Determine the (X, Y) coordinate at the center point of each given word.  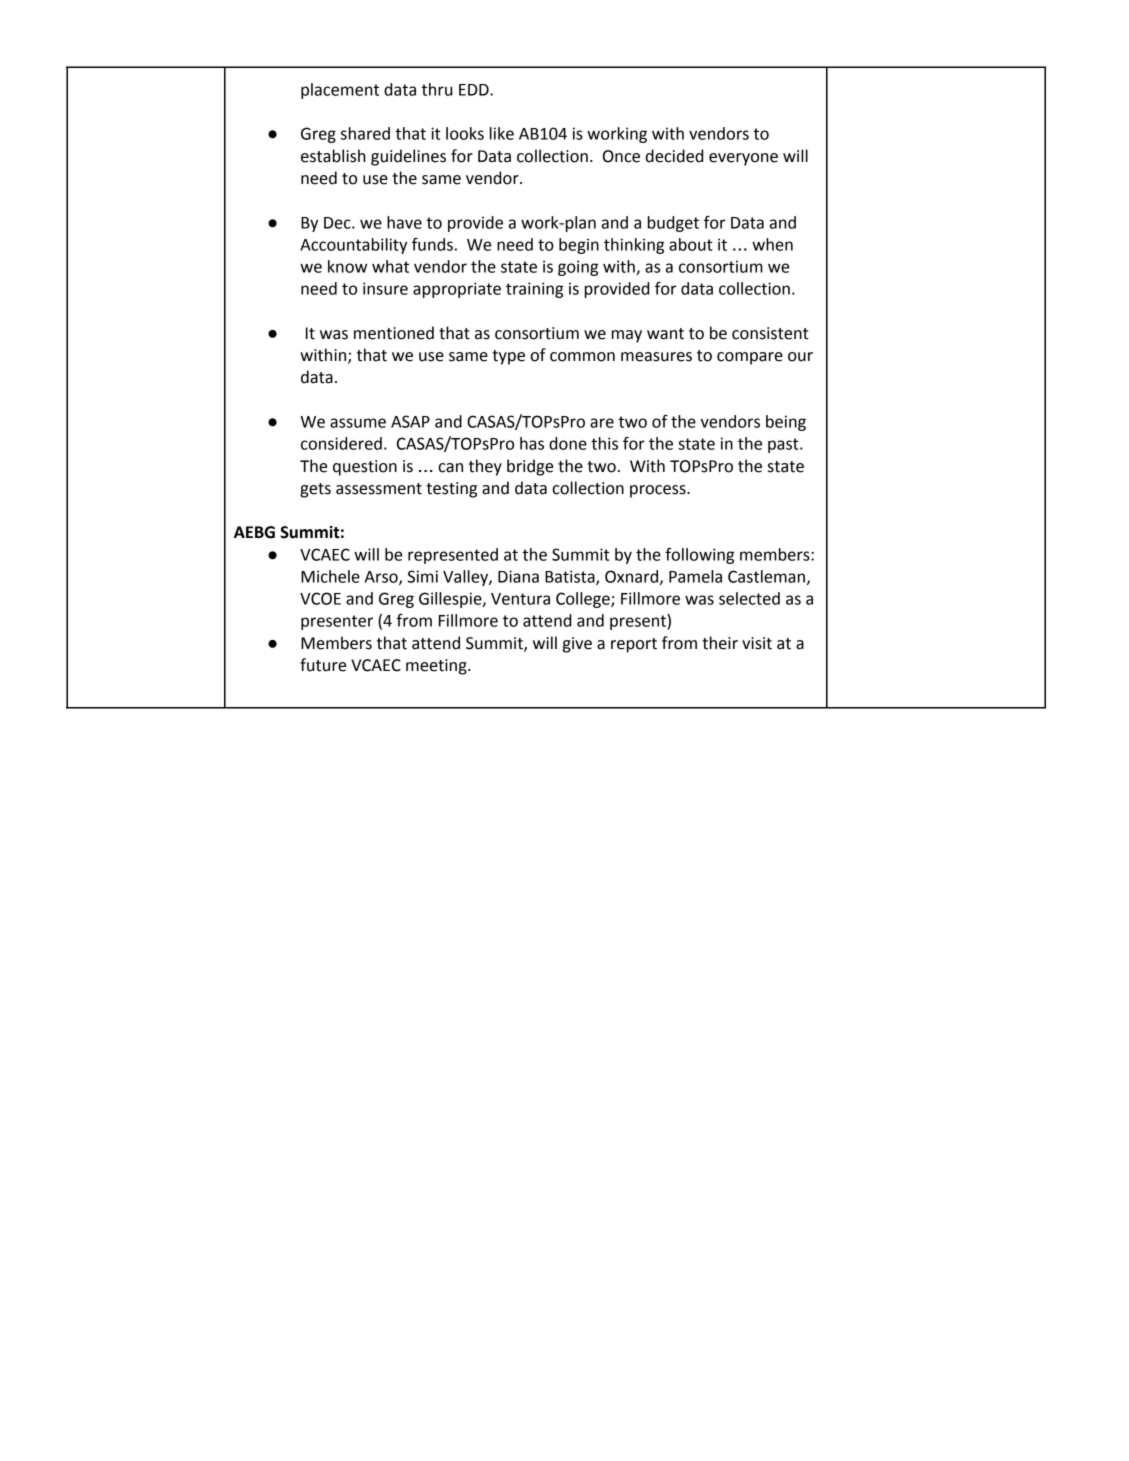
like (502, 133)
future (323, 665)
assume (358, 423)
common (582, 357)
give (577, 645)
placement (340, 91)
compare (750, 358)
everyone (743, 159)
